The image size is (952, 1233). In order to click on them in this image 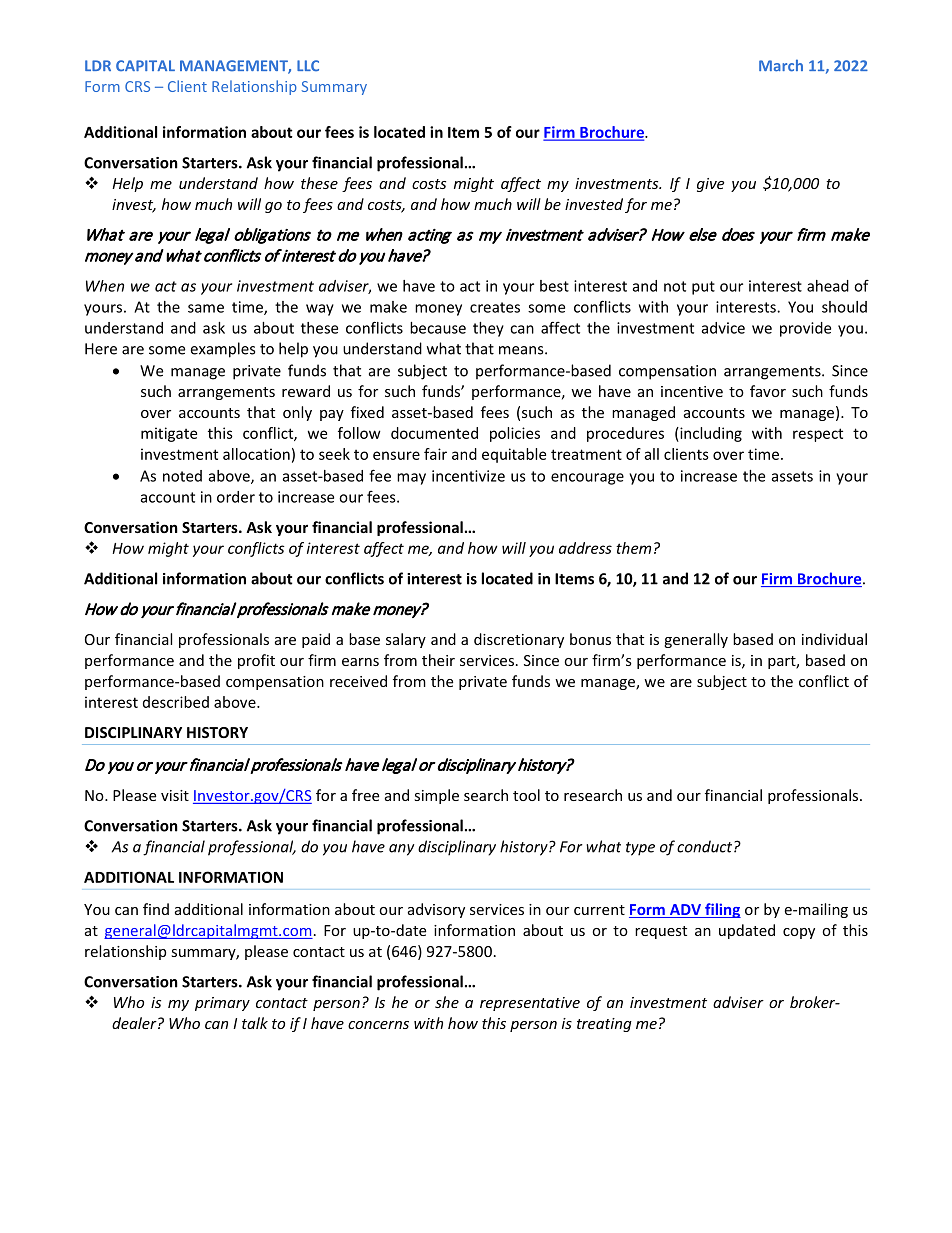, I will do `click(633, 548)`.
